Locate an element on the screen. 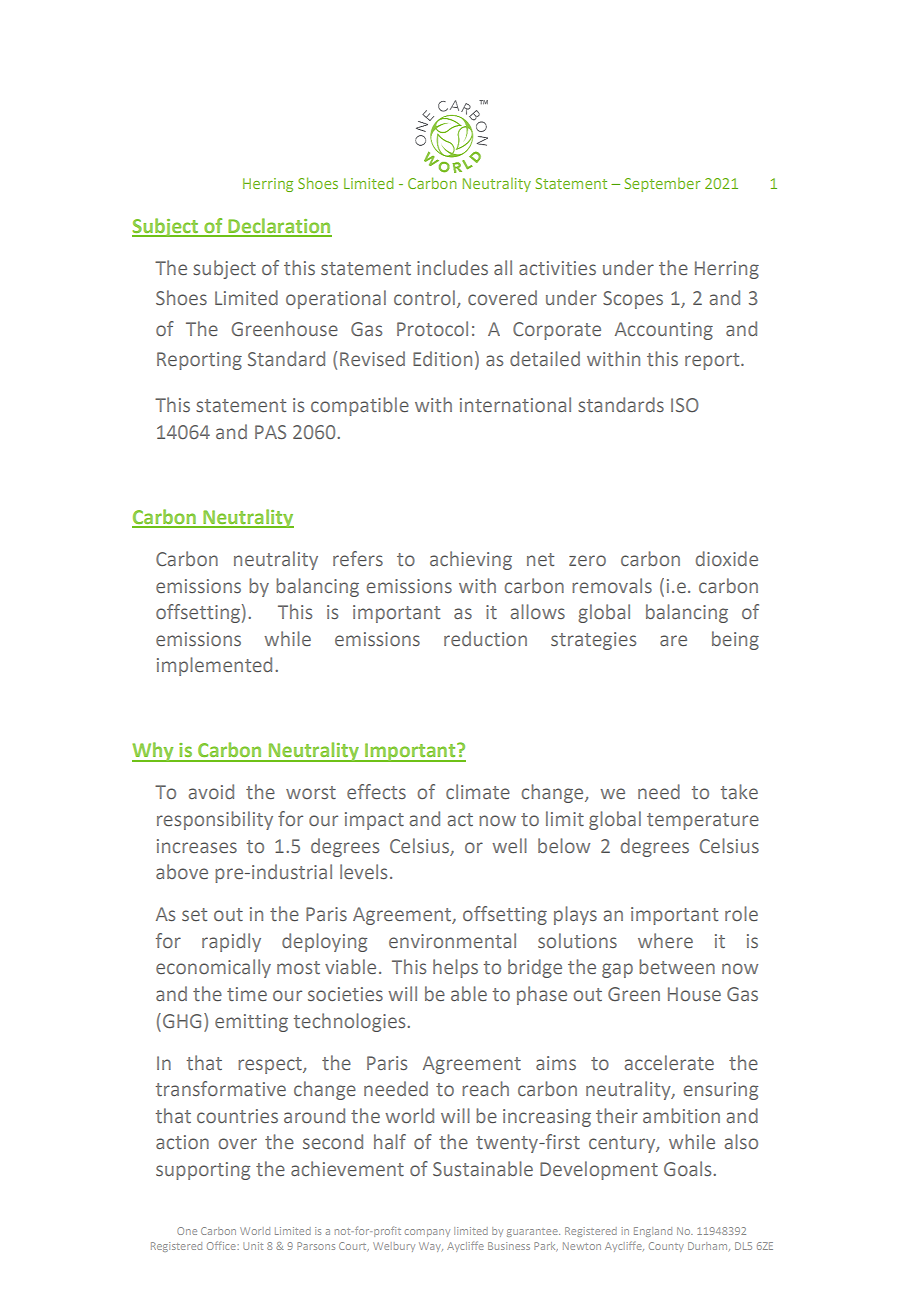 The image size is (924, 1308). company is located at coordinates (427, 1233).
